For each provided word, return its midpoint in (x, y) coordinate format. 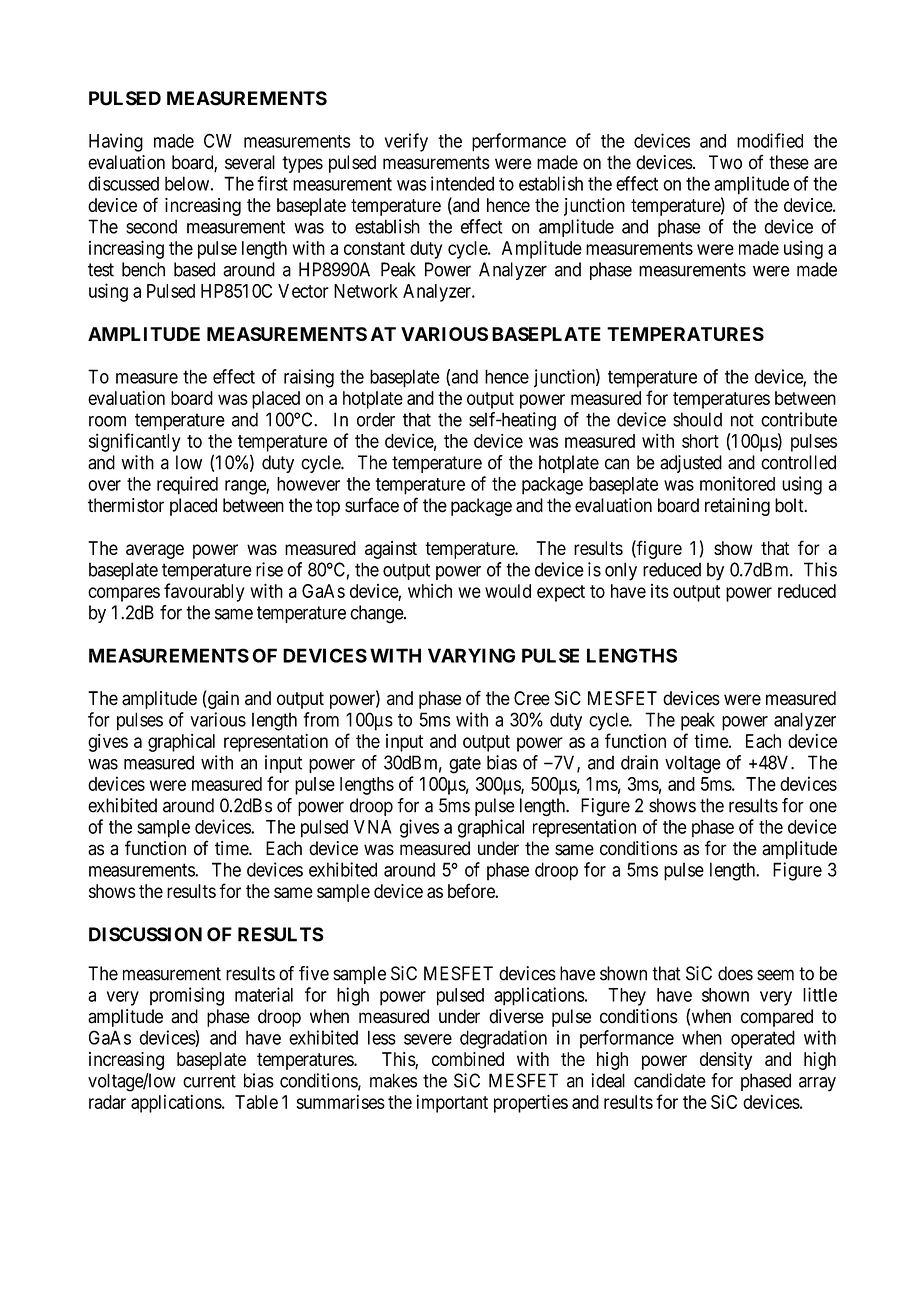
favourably (204, 592)
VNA (373, 827)
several (250, 162)
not (742, 420)
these (789, 162)
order (376, 419)
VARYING (471, 655)
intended (462, 183)
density (726, 1061)
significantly (135, 442)
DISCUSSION (145, 934)
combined (468, 1059)
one (823, 807)
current (209, 1081)
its (660, 591)
